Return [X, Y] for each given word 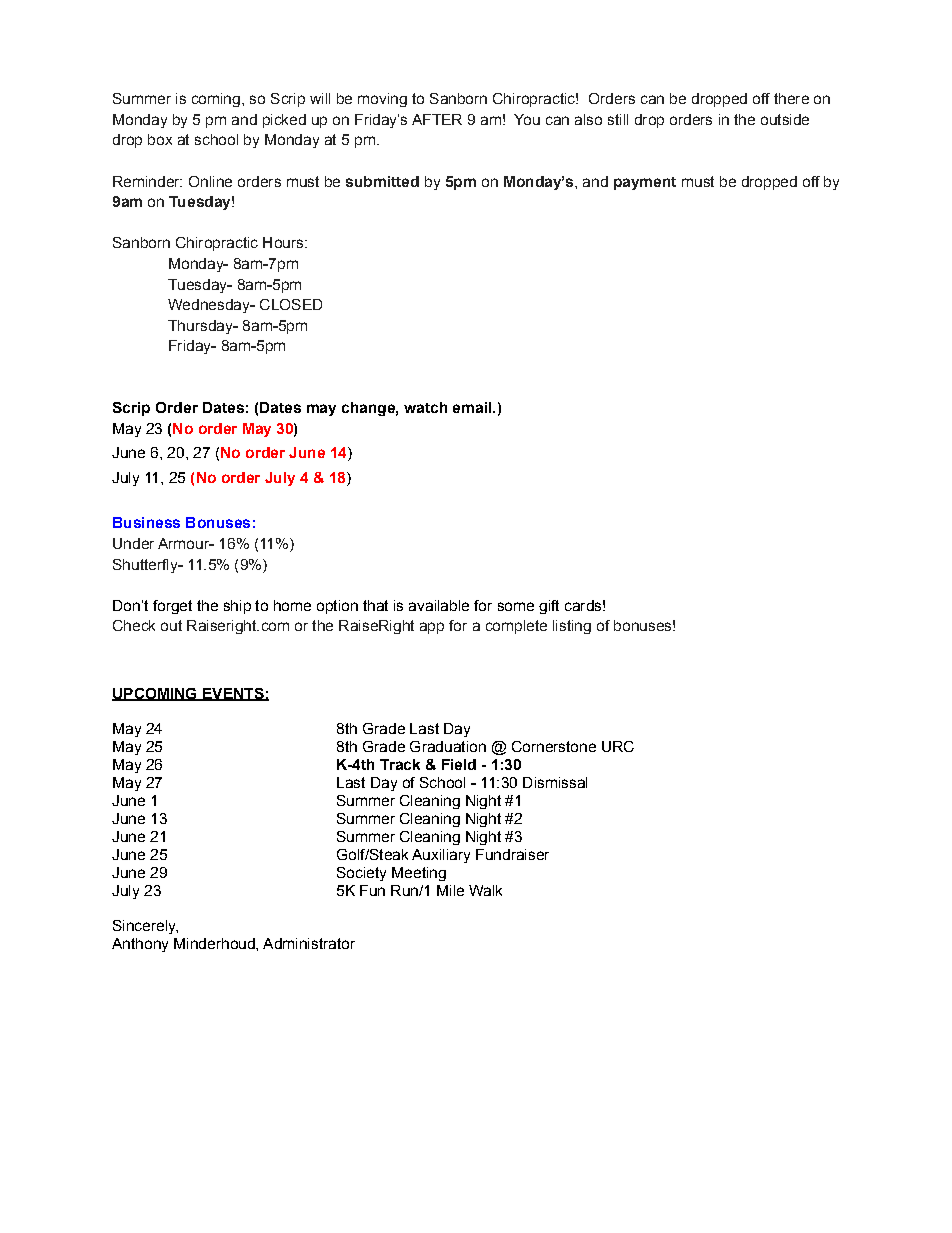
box [160, 139]
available [439, 605]
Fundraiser [512, 854]
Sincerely [145, 927]
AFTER [437, 119]
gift [549, 607]
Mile [450, 890]
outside [785, 119]
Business [146, 522]
